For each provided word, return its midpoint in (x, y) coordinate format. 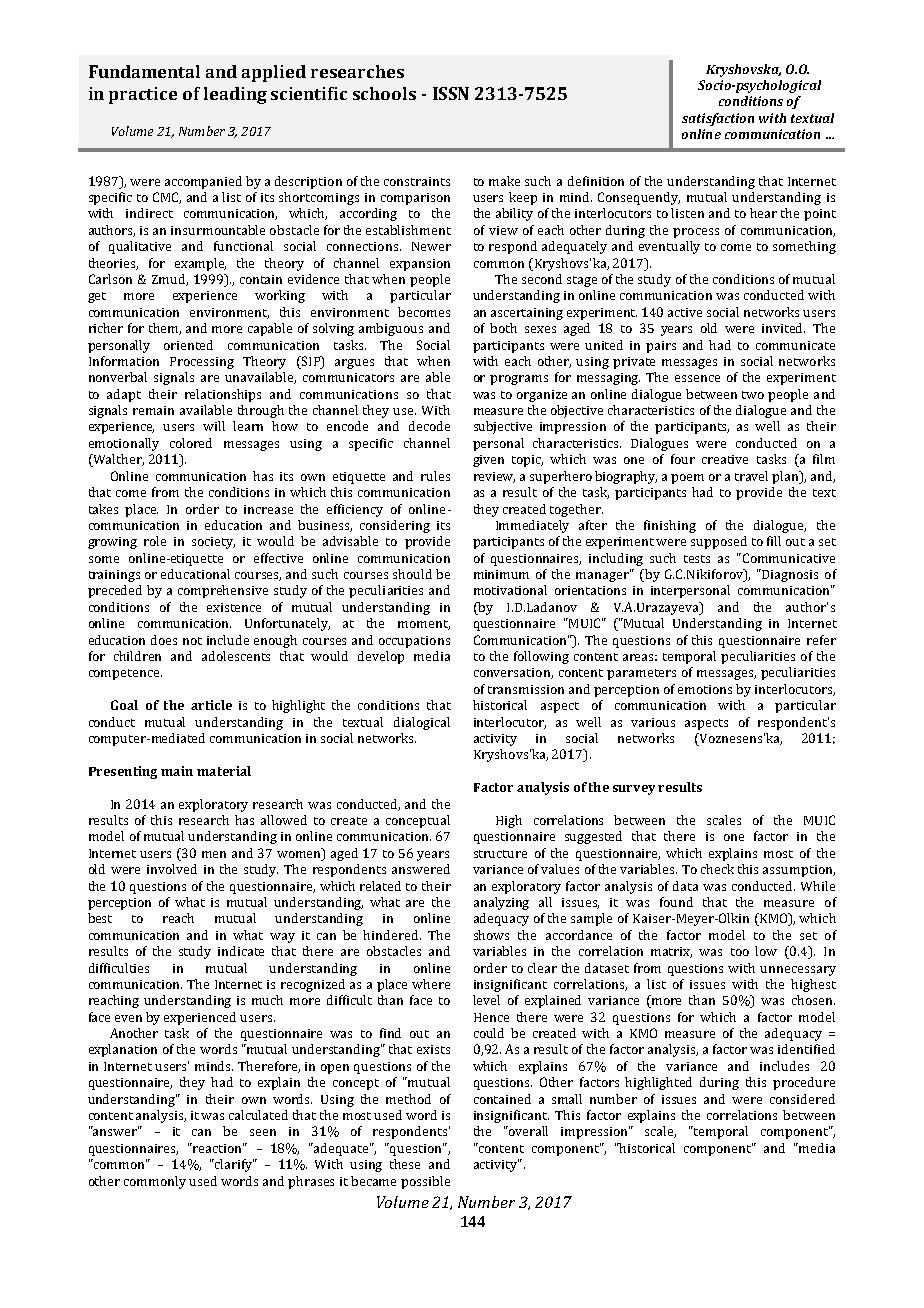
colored (191, 443)
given (488, 461)
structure (500, 854)
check (717, 869)
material (224, 771)
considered (802, 1099)
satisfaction (718, 119)
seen (263, 1132)
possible (425, 1182)
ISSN (451, 93)
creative (725, 459)
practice (143, 95)
